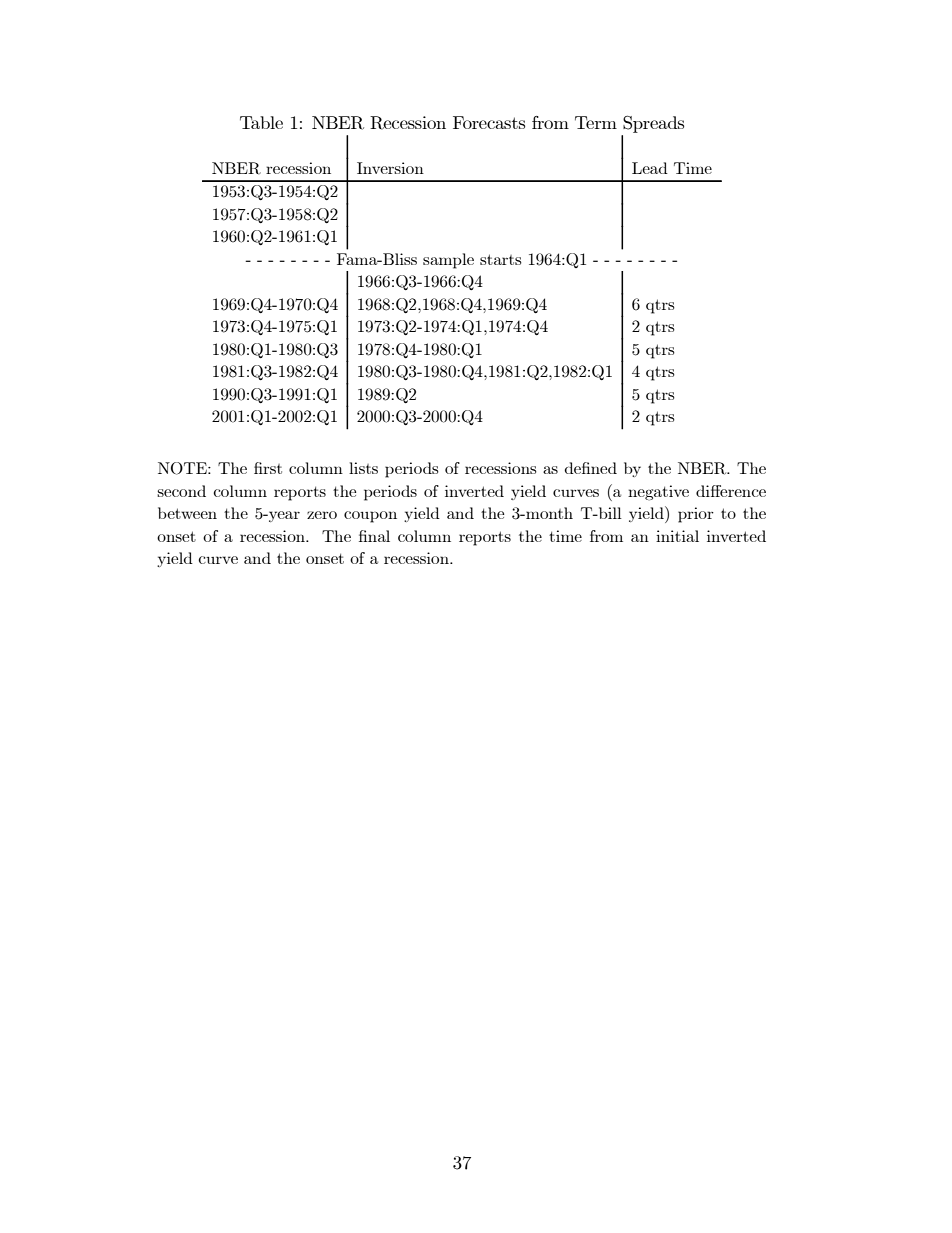 The height and width of the page is (1233, 952). I want to click on initial, so click(677, 536).
